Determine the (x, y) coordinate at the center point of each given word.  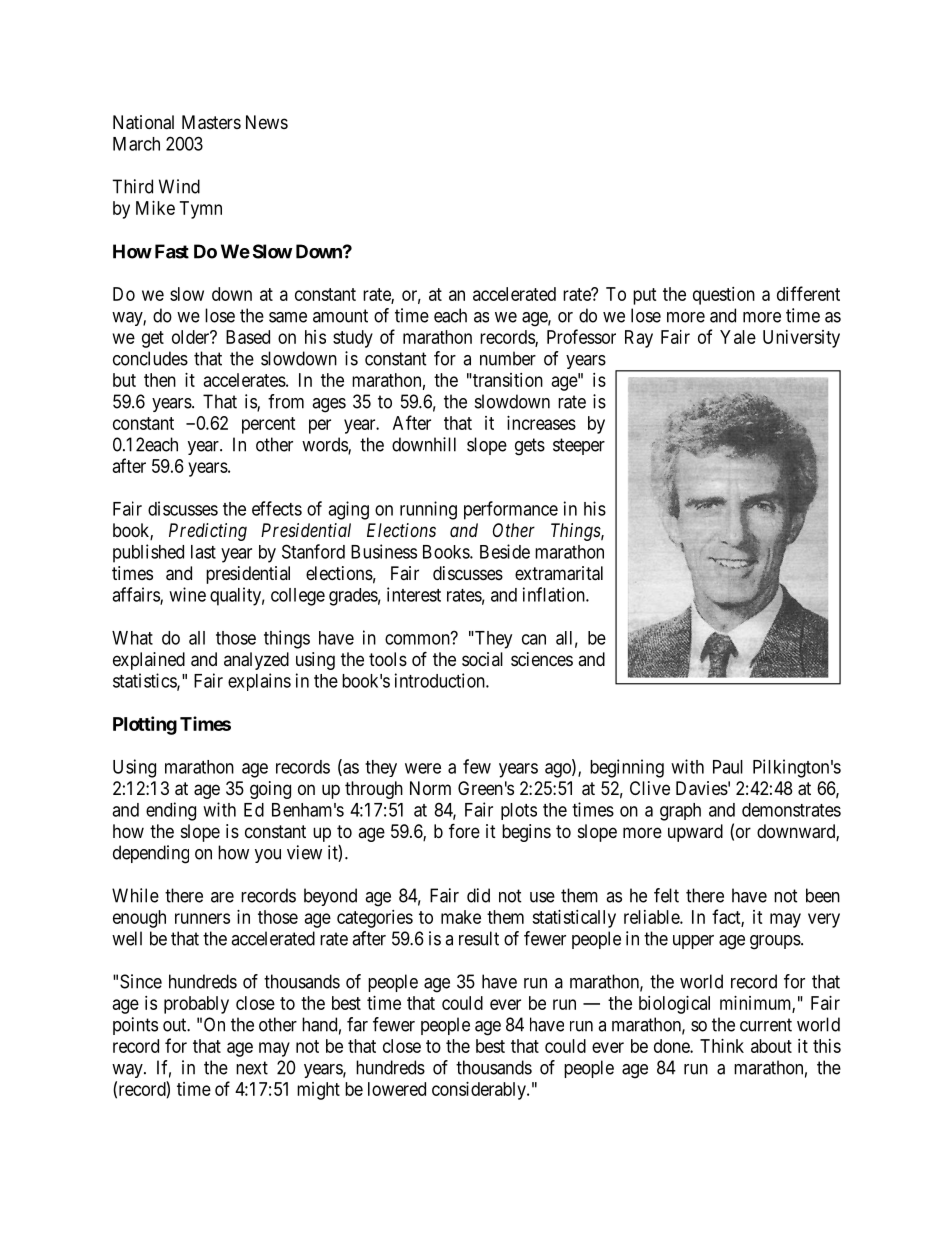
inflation (555, 594)
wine (187, 594)
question (724, 296)
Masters (211, 122)
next (252, 1068)
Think (722, 1046)
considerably (480, 1091)
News (267, 122)
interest (414, 594)
